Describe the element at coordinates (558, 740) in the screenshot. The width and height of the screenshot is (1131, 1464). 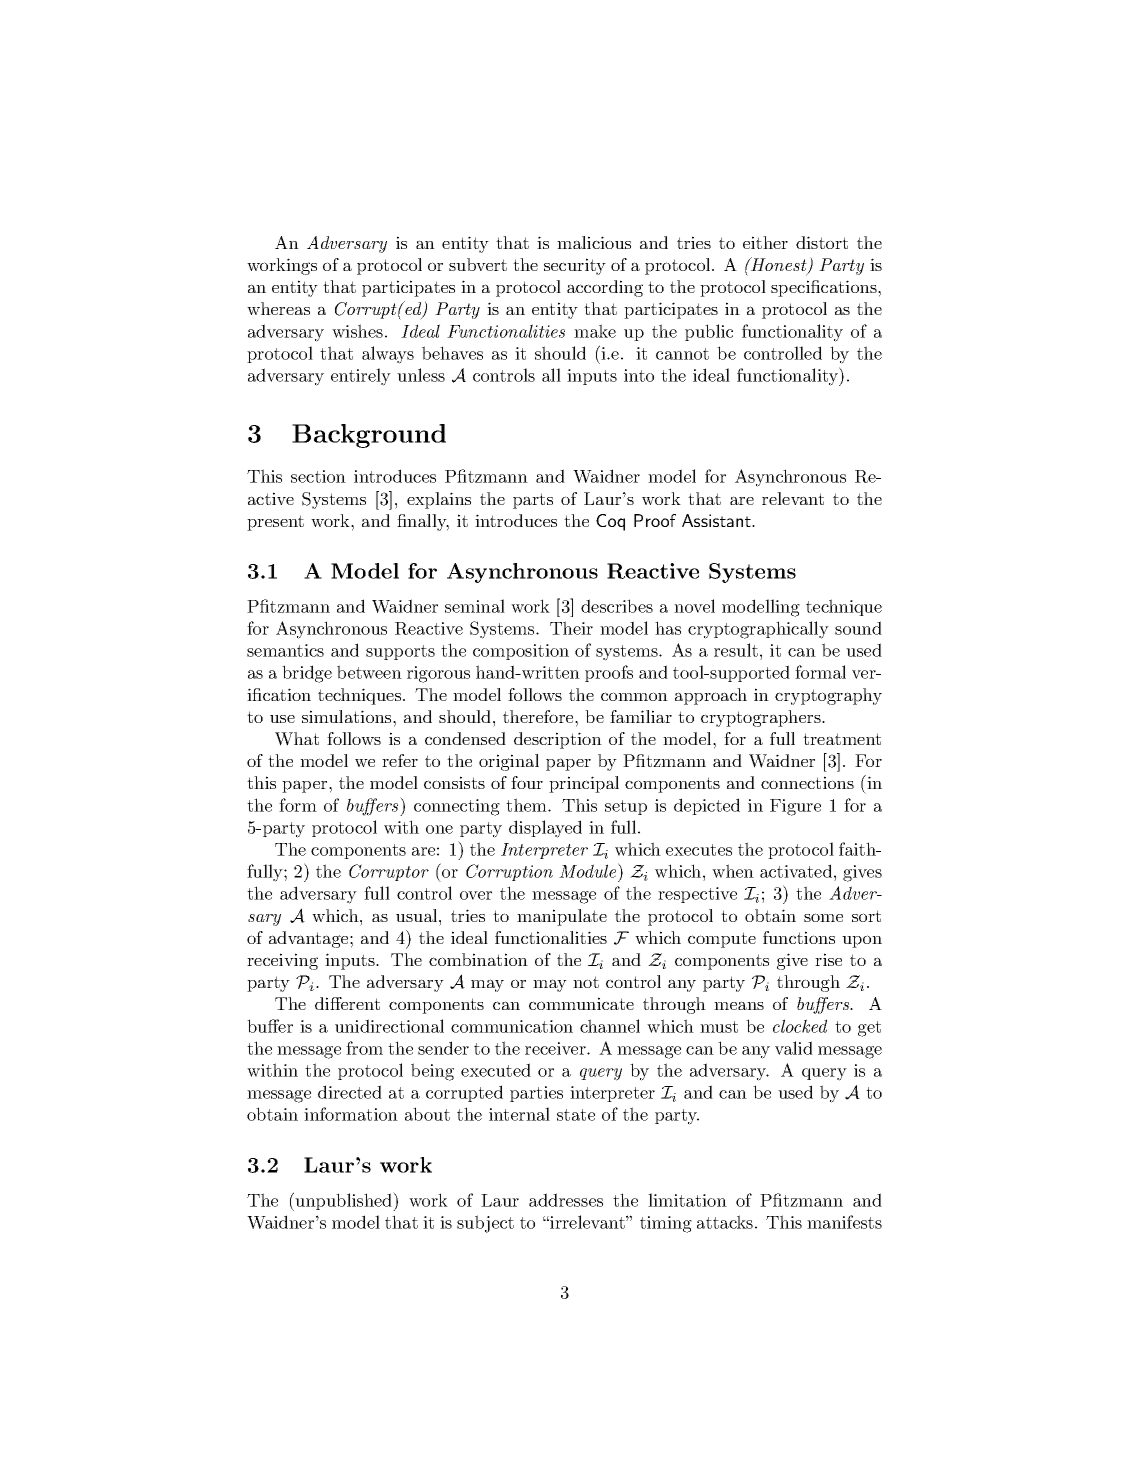
I see `description` at that location.
